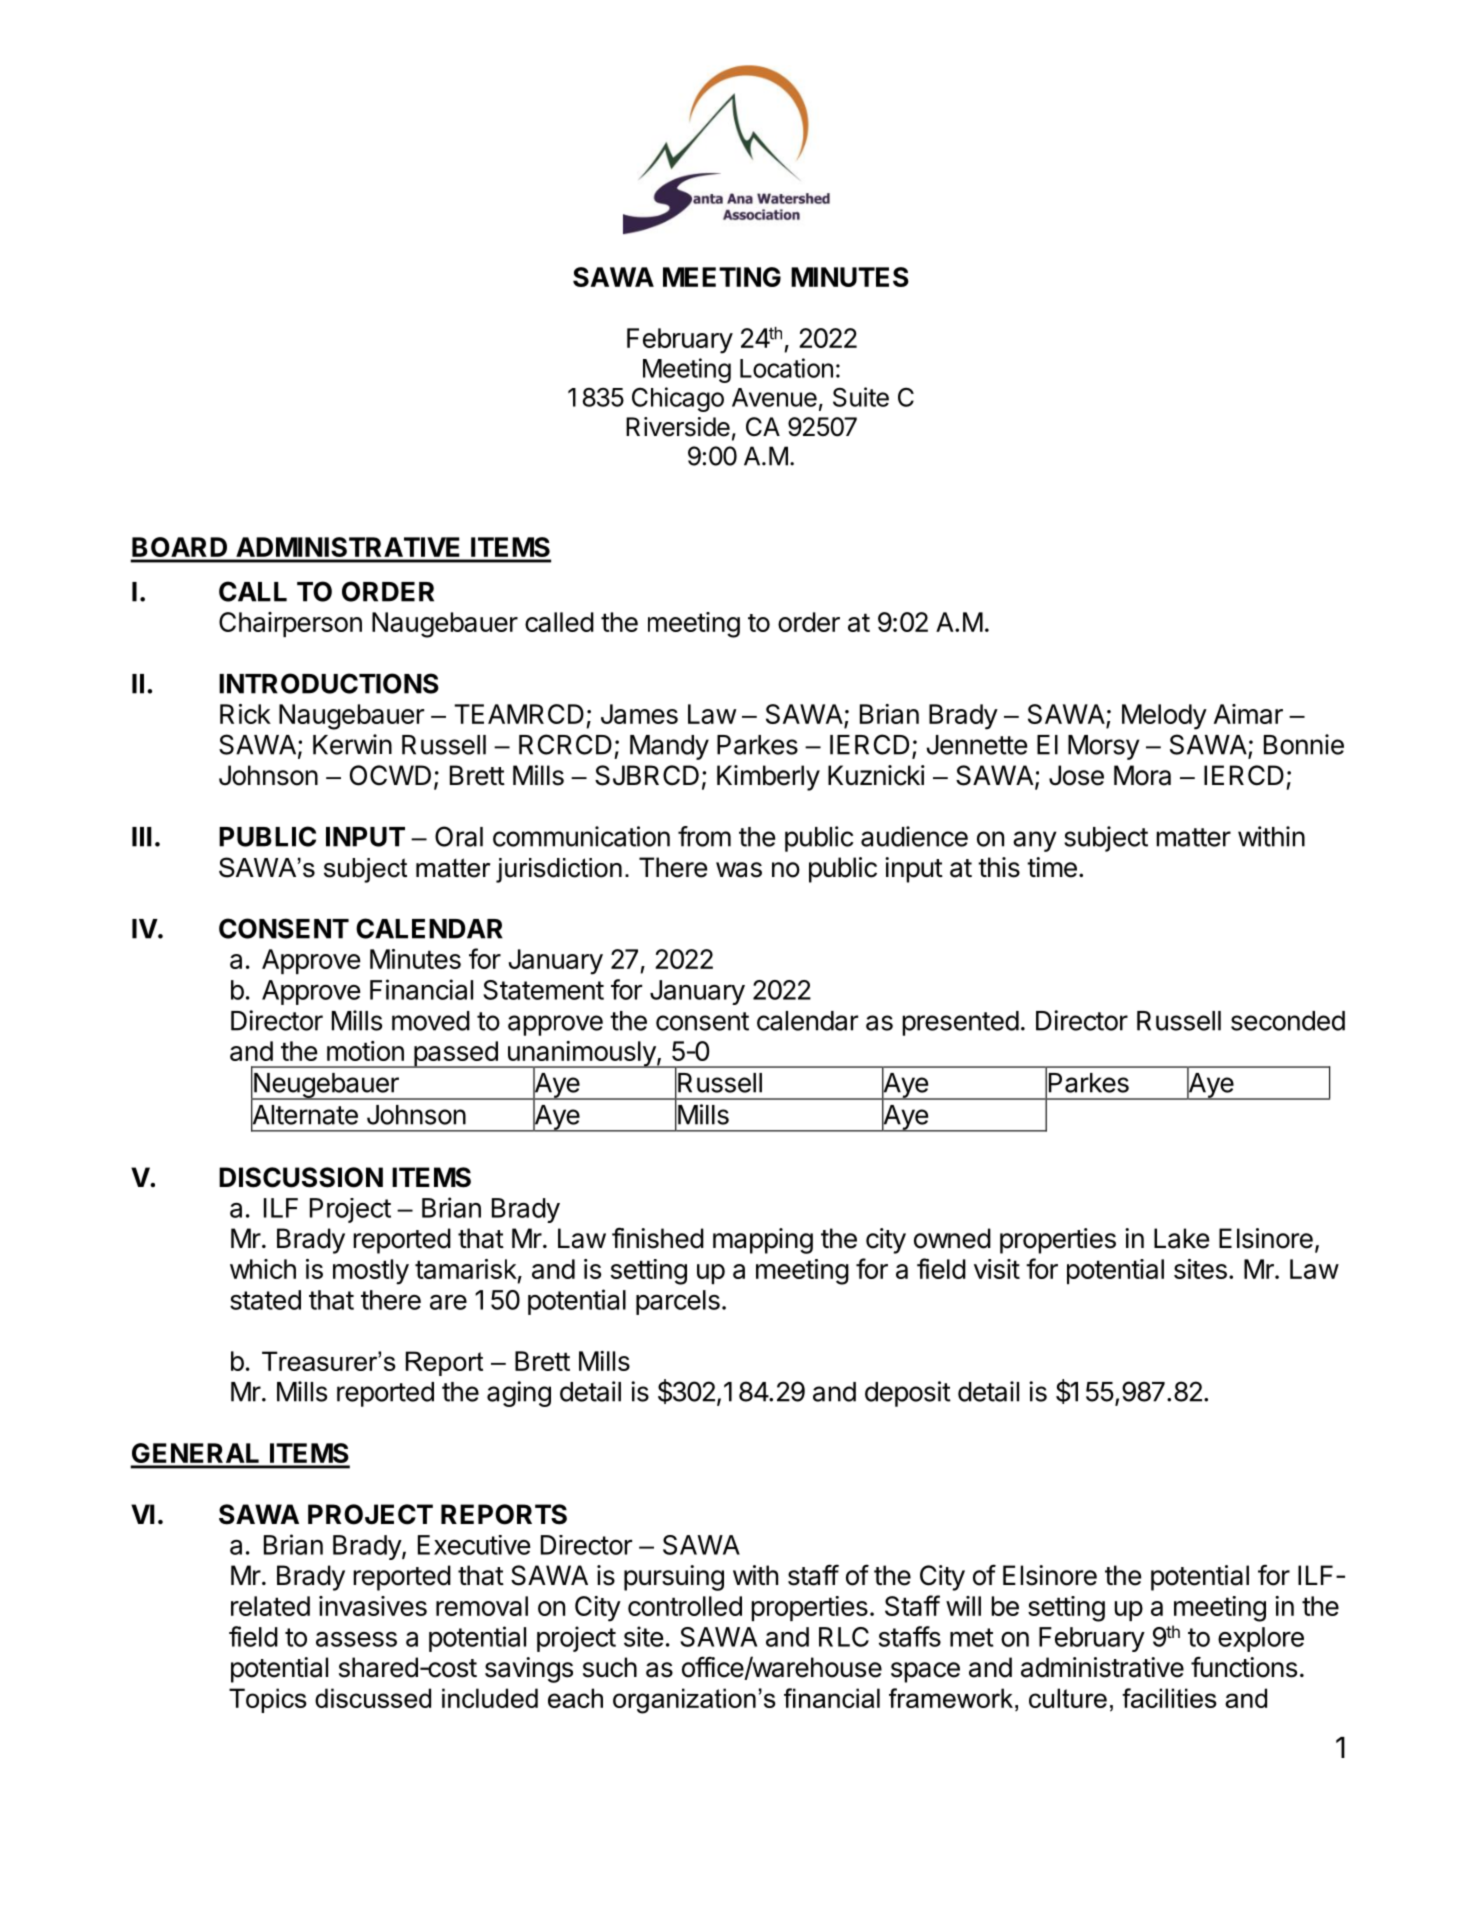 Image resolution: width=1482 pixels, height=1918 pixels. Describe the element at coordinates (861, 397) in the page. I see `Suite` at that location.
